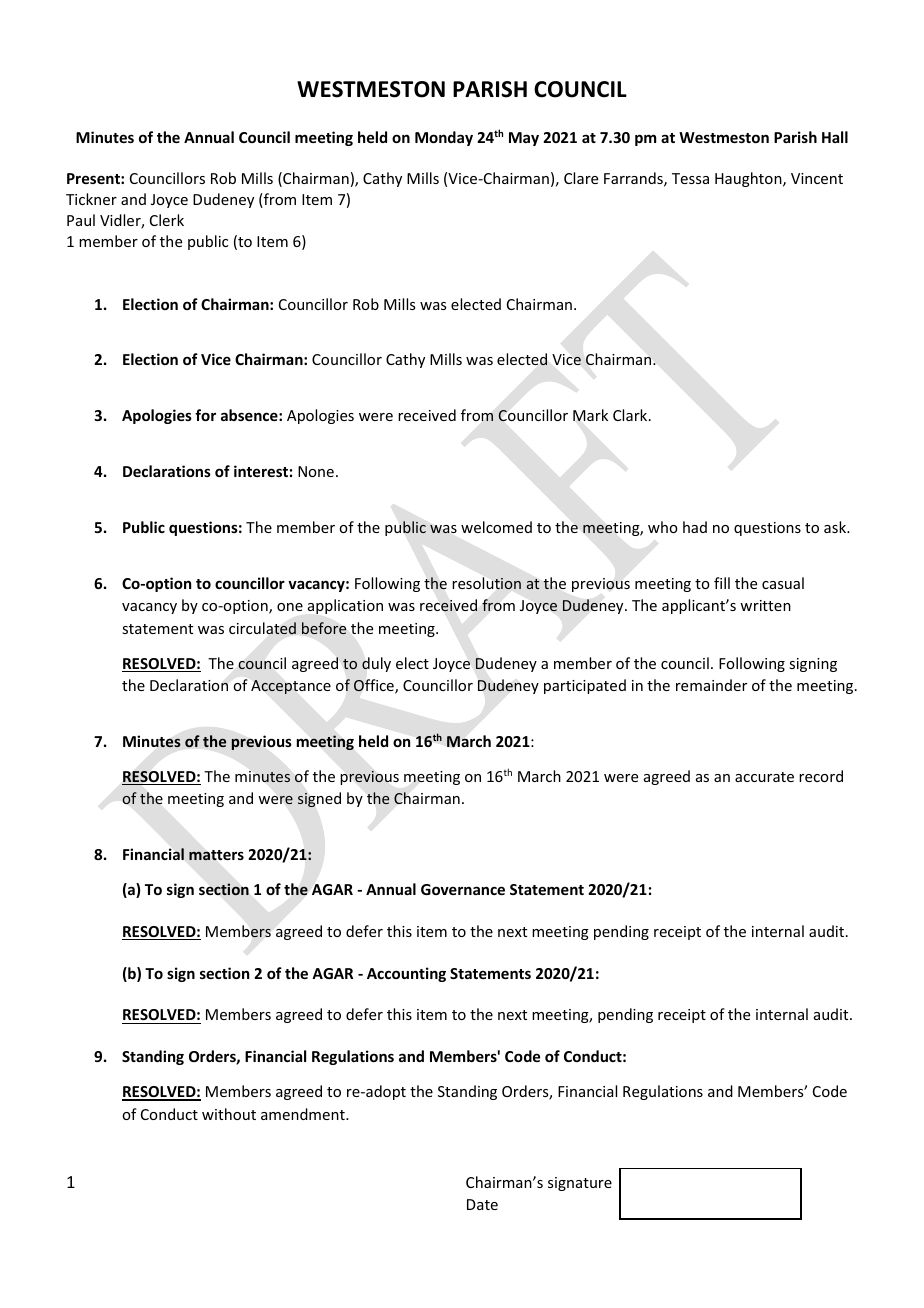 This screenshot has width=924, height=1308. What do you see at coordinates (229, 1114) in the screenshot?
I see `without` at bounding box center [229, 1114].
